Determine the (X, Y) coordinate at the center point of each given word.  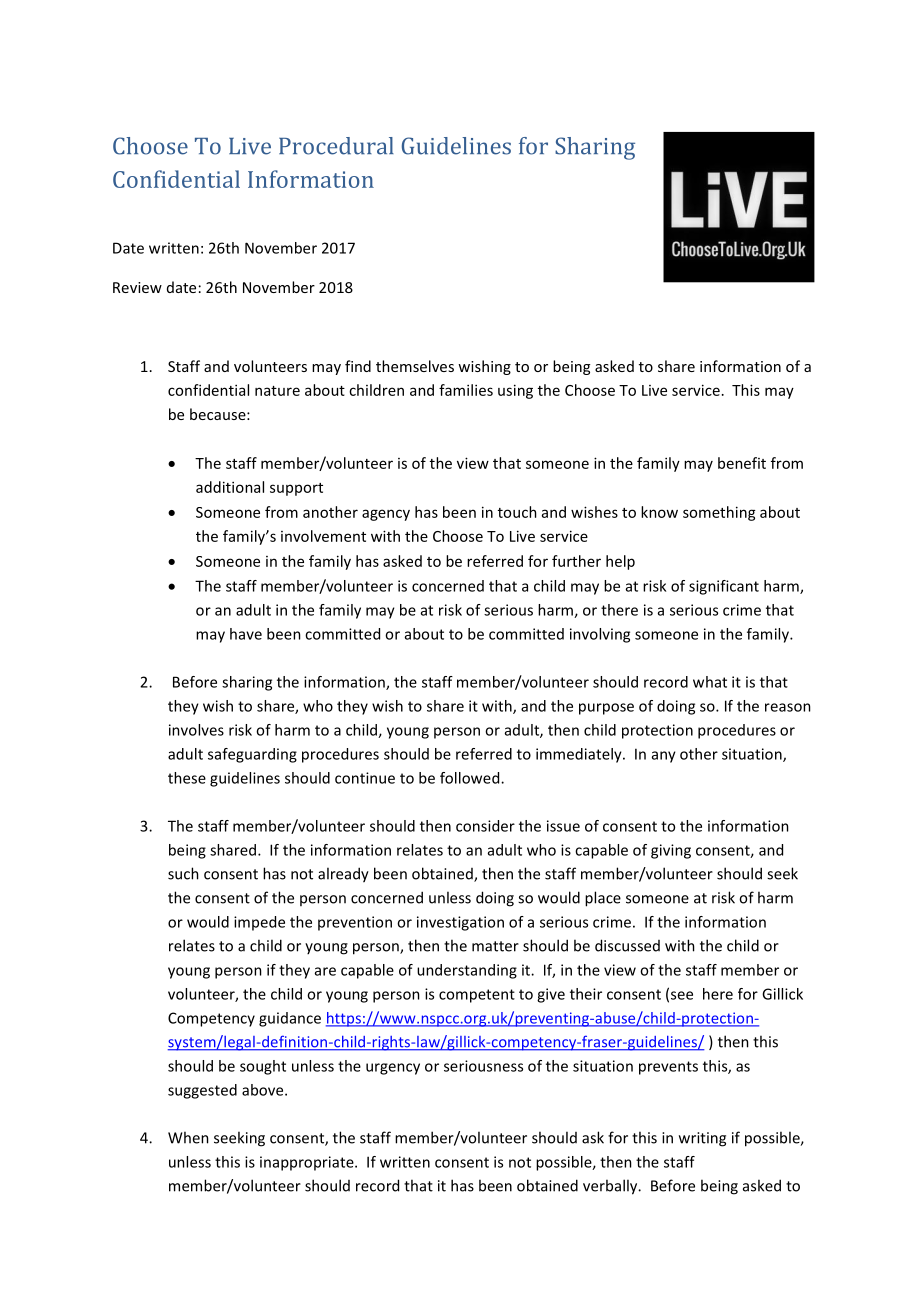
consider (485, 826)
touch (517, 512)
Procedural (336, 146)
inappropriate (308, 1163)
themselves (415, 366)
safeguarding (252, 755)
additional (230, 487)
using (515, 391)
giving (671, 851)
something (719, 513)
